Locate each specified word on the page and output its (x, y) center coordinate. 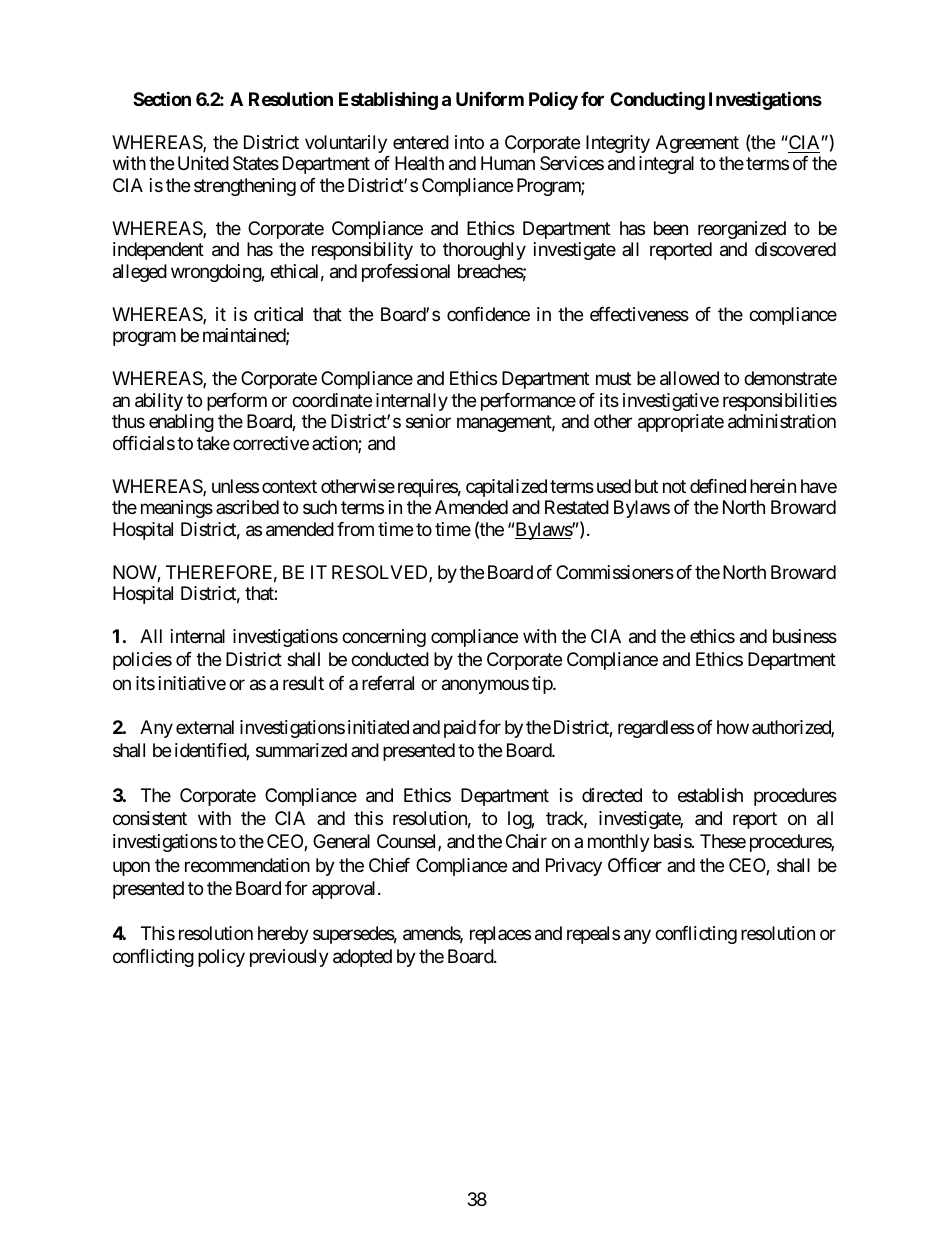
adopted (362, 958)
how (733, 727)
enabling (181, 423)
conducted (390, 659)
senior (428, 421)
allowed (689, 378)
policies (142, 661)
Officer (635, 865)
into (469, 142)
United (203, 163)
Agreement (697, 144)
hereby (283, 935)
